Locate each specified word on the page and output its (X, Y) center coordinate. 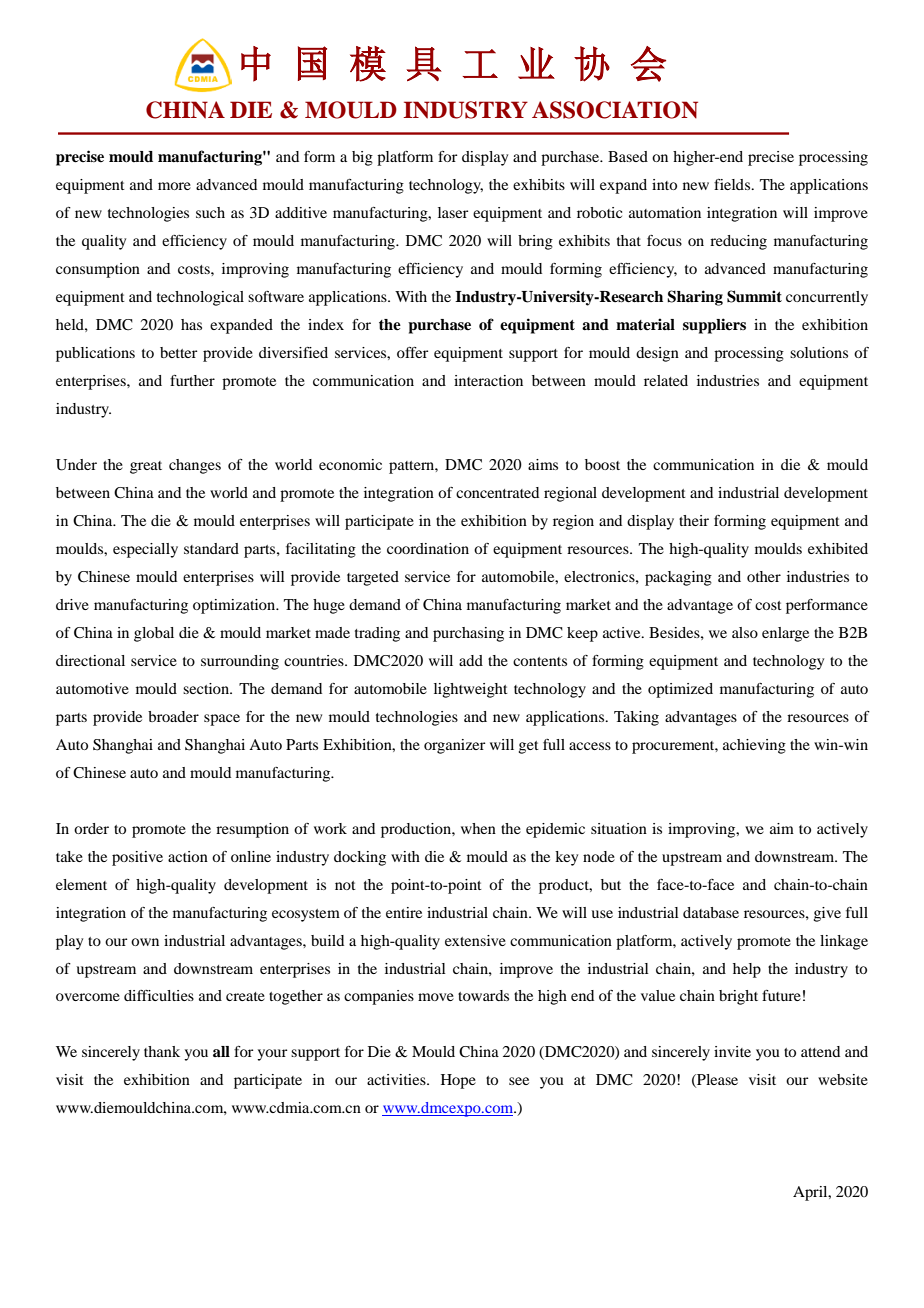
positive (137, 858)
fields (733, 184)
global (154, 634)
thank (162, 1051)
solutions (819, 352)
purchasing (468, 634)
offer (412, 352)
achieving (754, 746)
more (174, 186)
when (478, 828)
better (178, 352)
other (764, 576)
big (362, 158)
